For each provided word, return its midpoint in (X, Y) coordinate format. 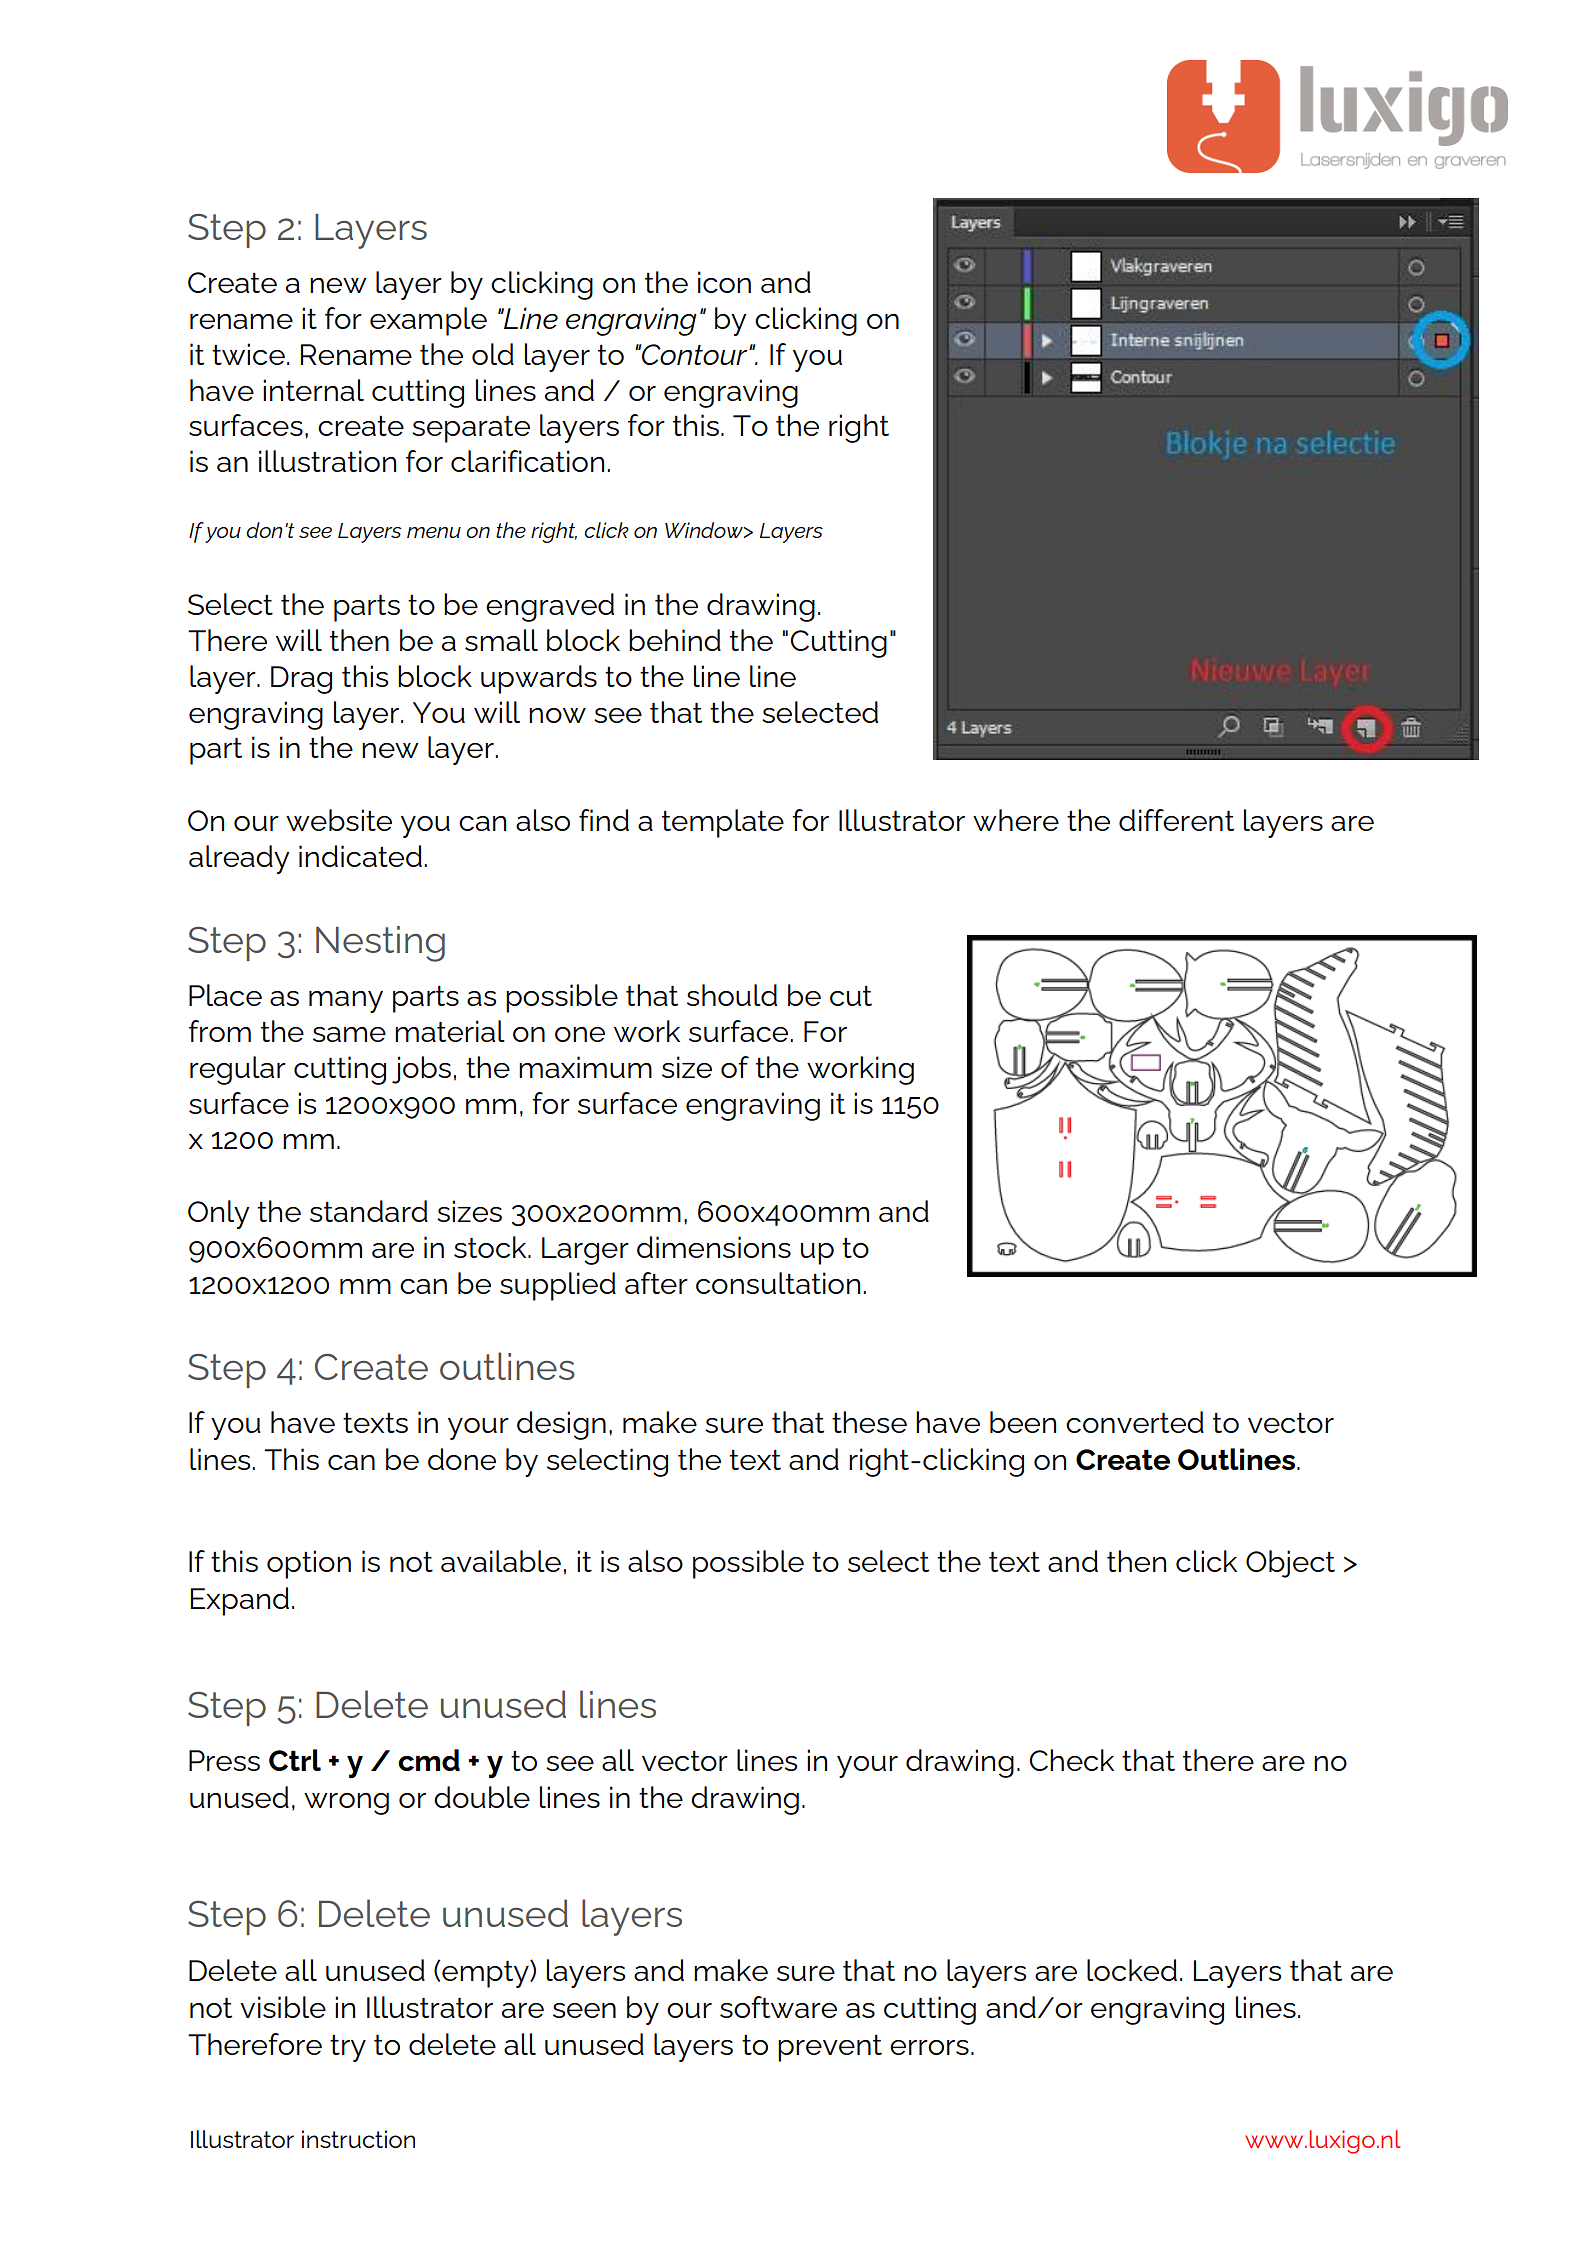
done (462, 1459)
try (348, 2048)
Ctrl (295, 1760)
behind (675, 640)
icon (724, 282)
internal (313, 390)
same (349, 1034)
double (482, 1797)
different (1176, 820)
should (732, 995)
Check (1071, 1760)
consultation (778, 1283)
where (1016, 820)
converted (1135, 1422)
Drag (301, 680)
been (1023, 1422)
